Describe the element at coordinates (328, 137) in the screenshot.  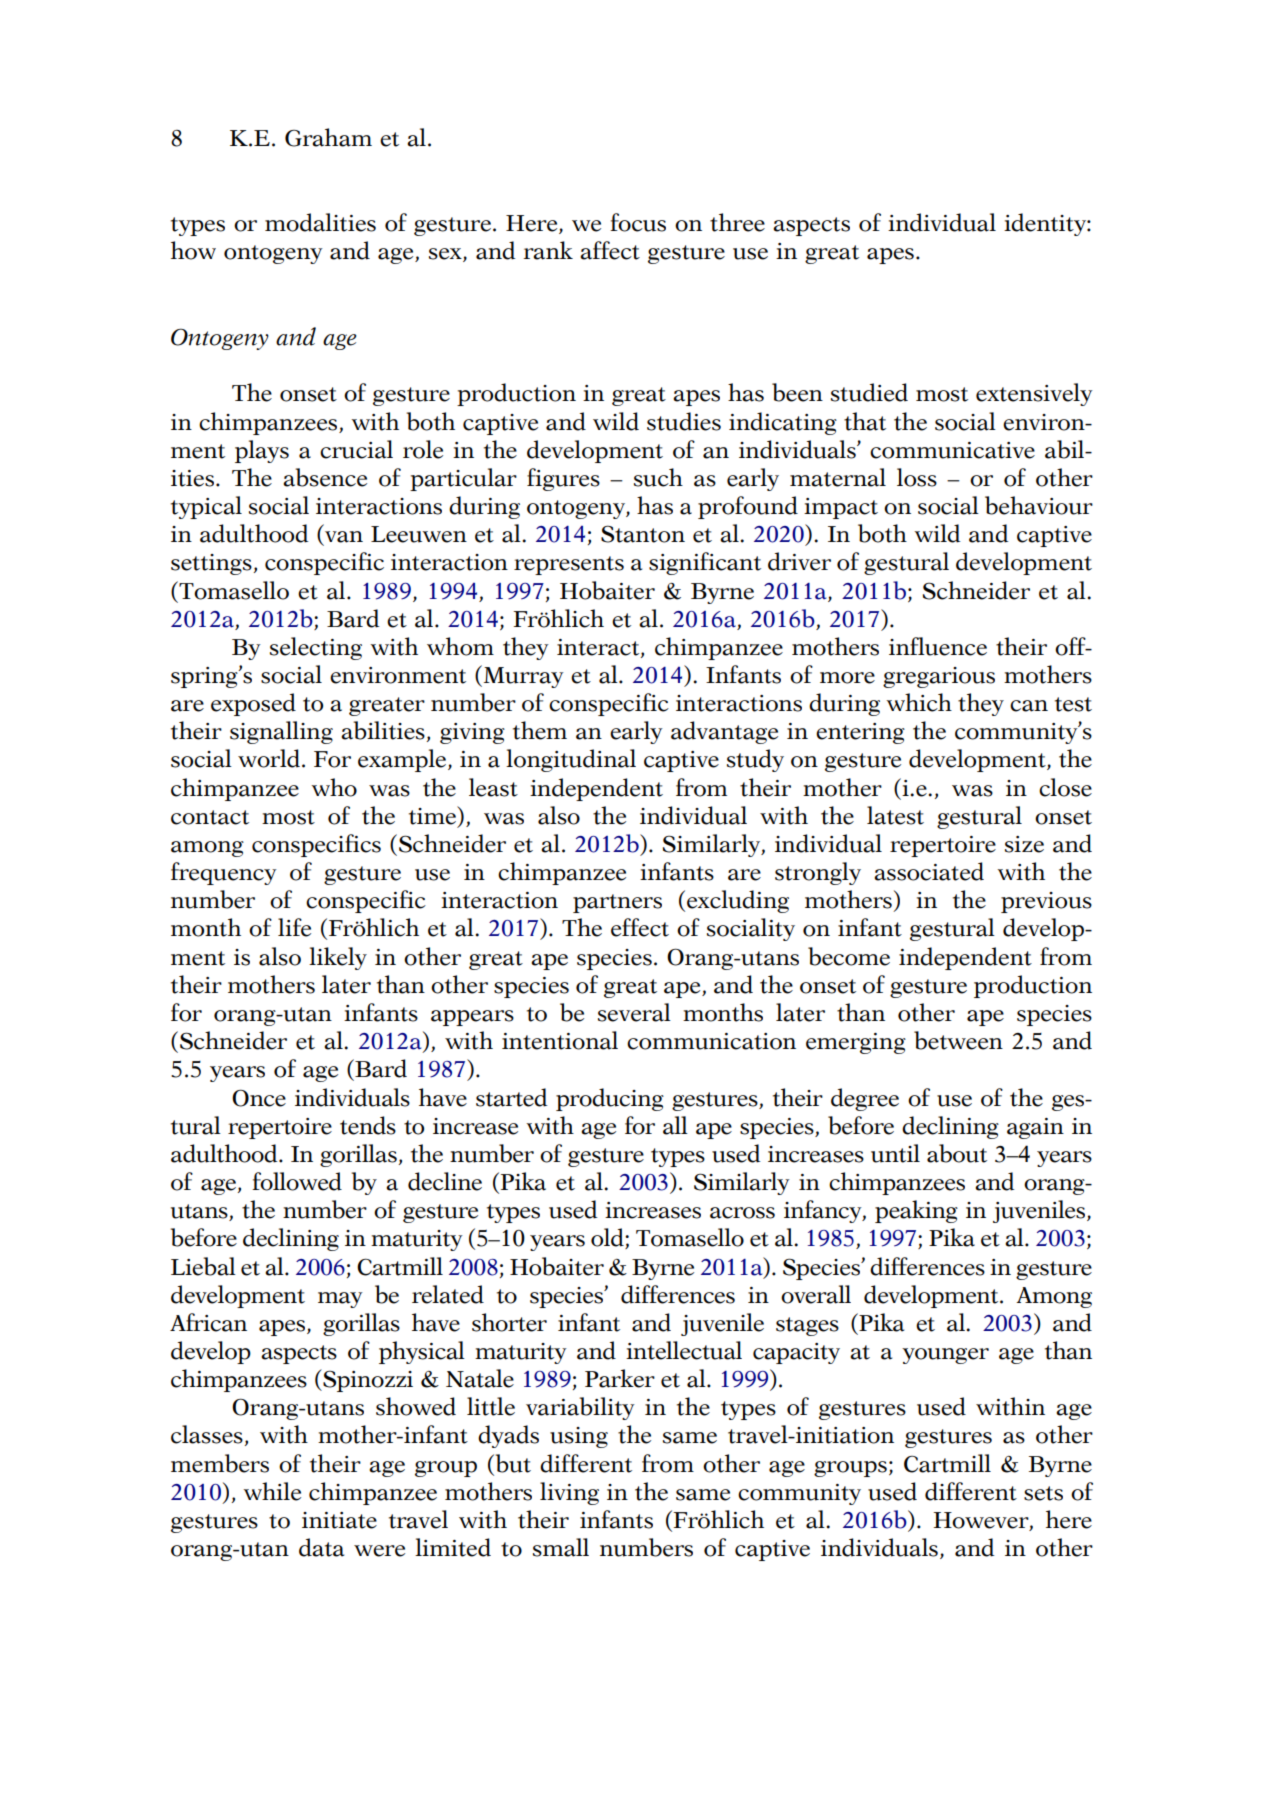
I see `Graham` at that location.
